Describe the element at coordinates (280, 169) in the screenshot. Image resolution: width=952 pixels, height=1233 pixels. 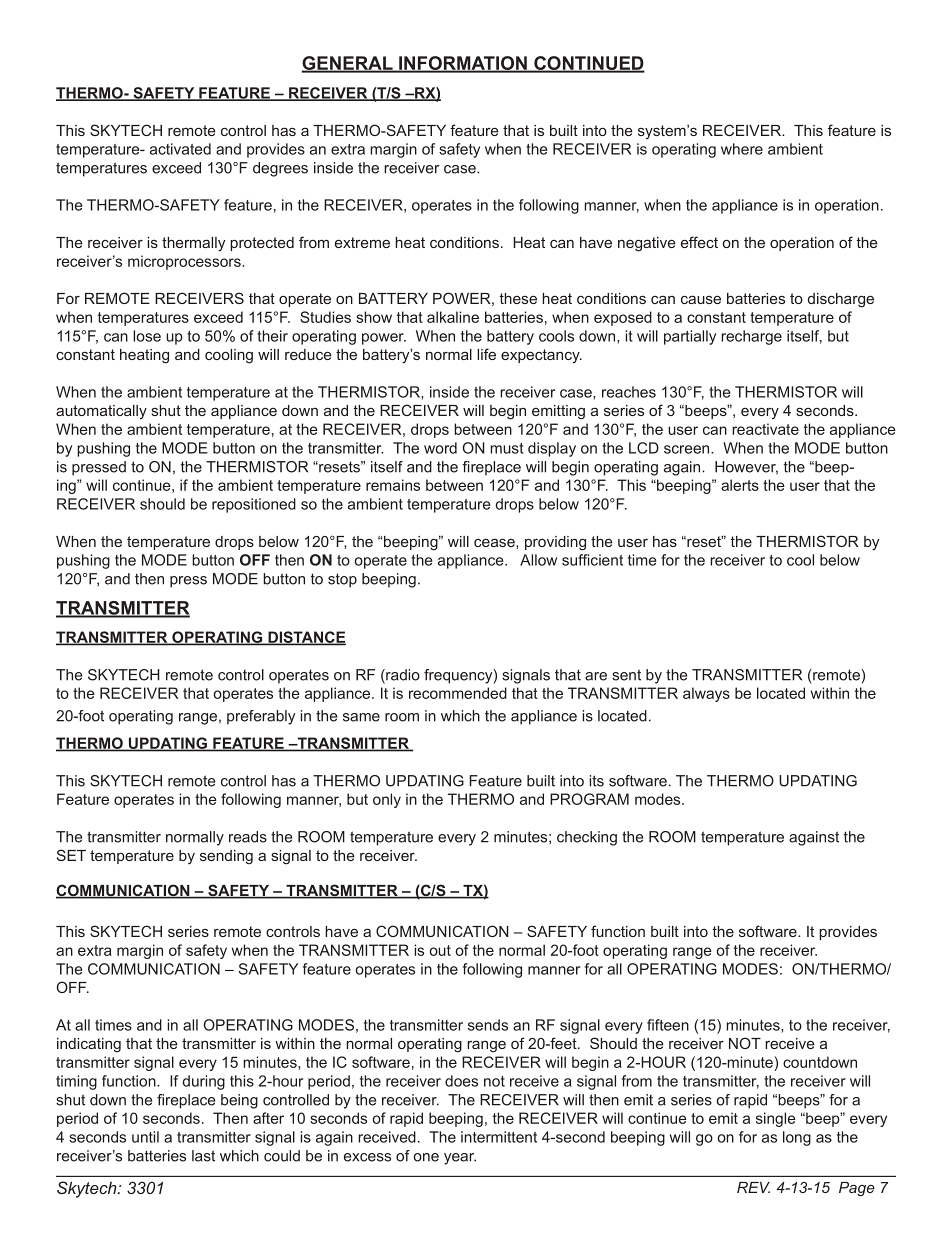
I see `degrees` at that location.
